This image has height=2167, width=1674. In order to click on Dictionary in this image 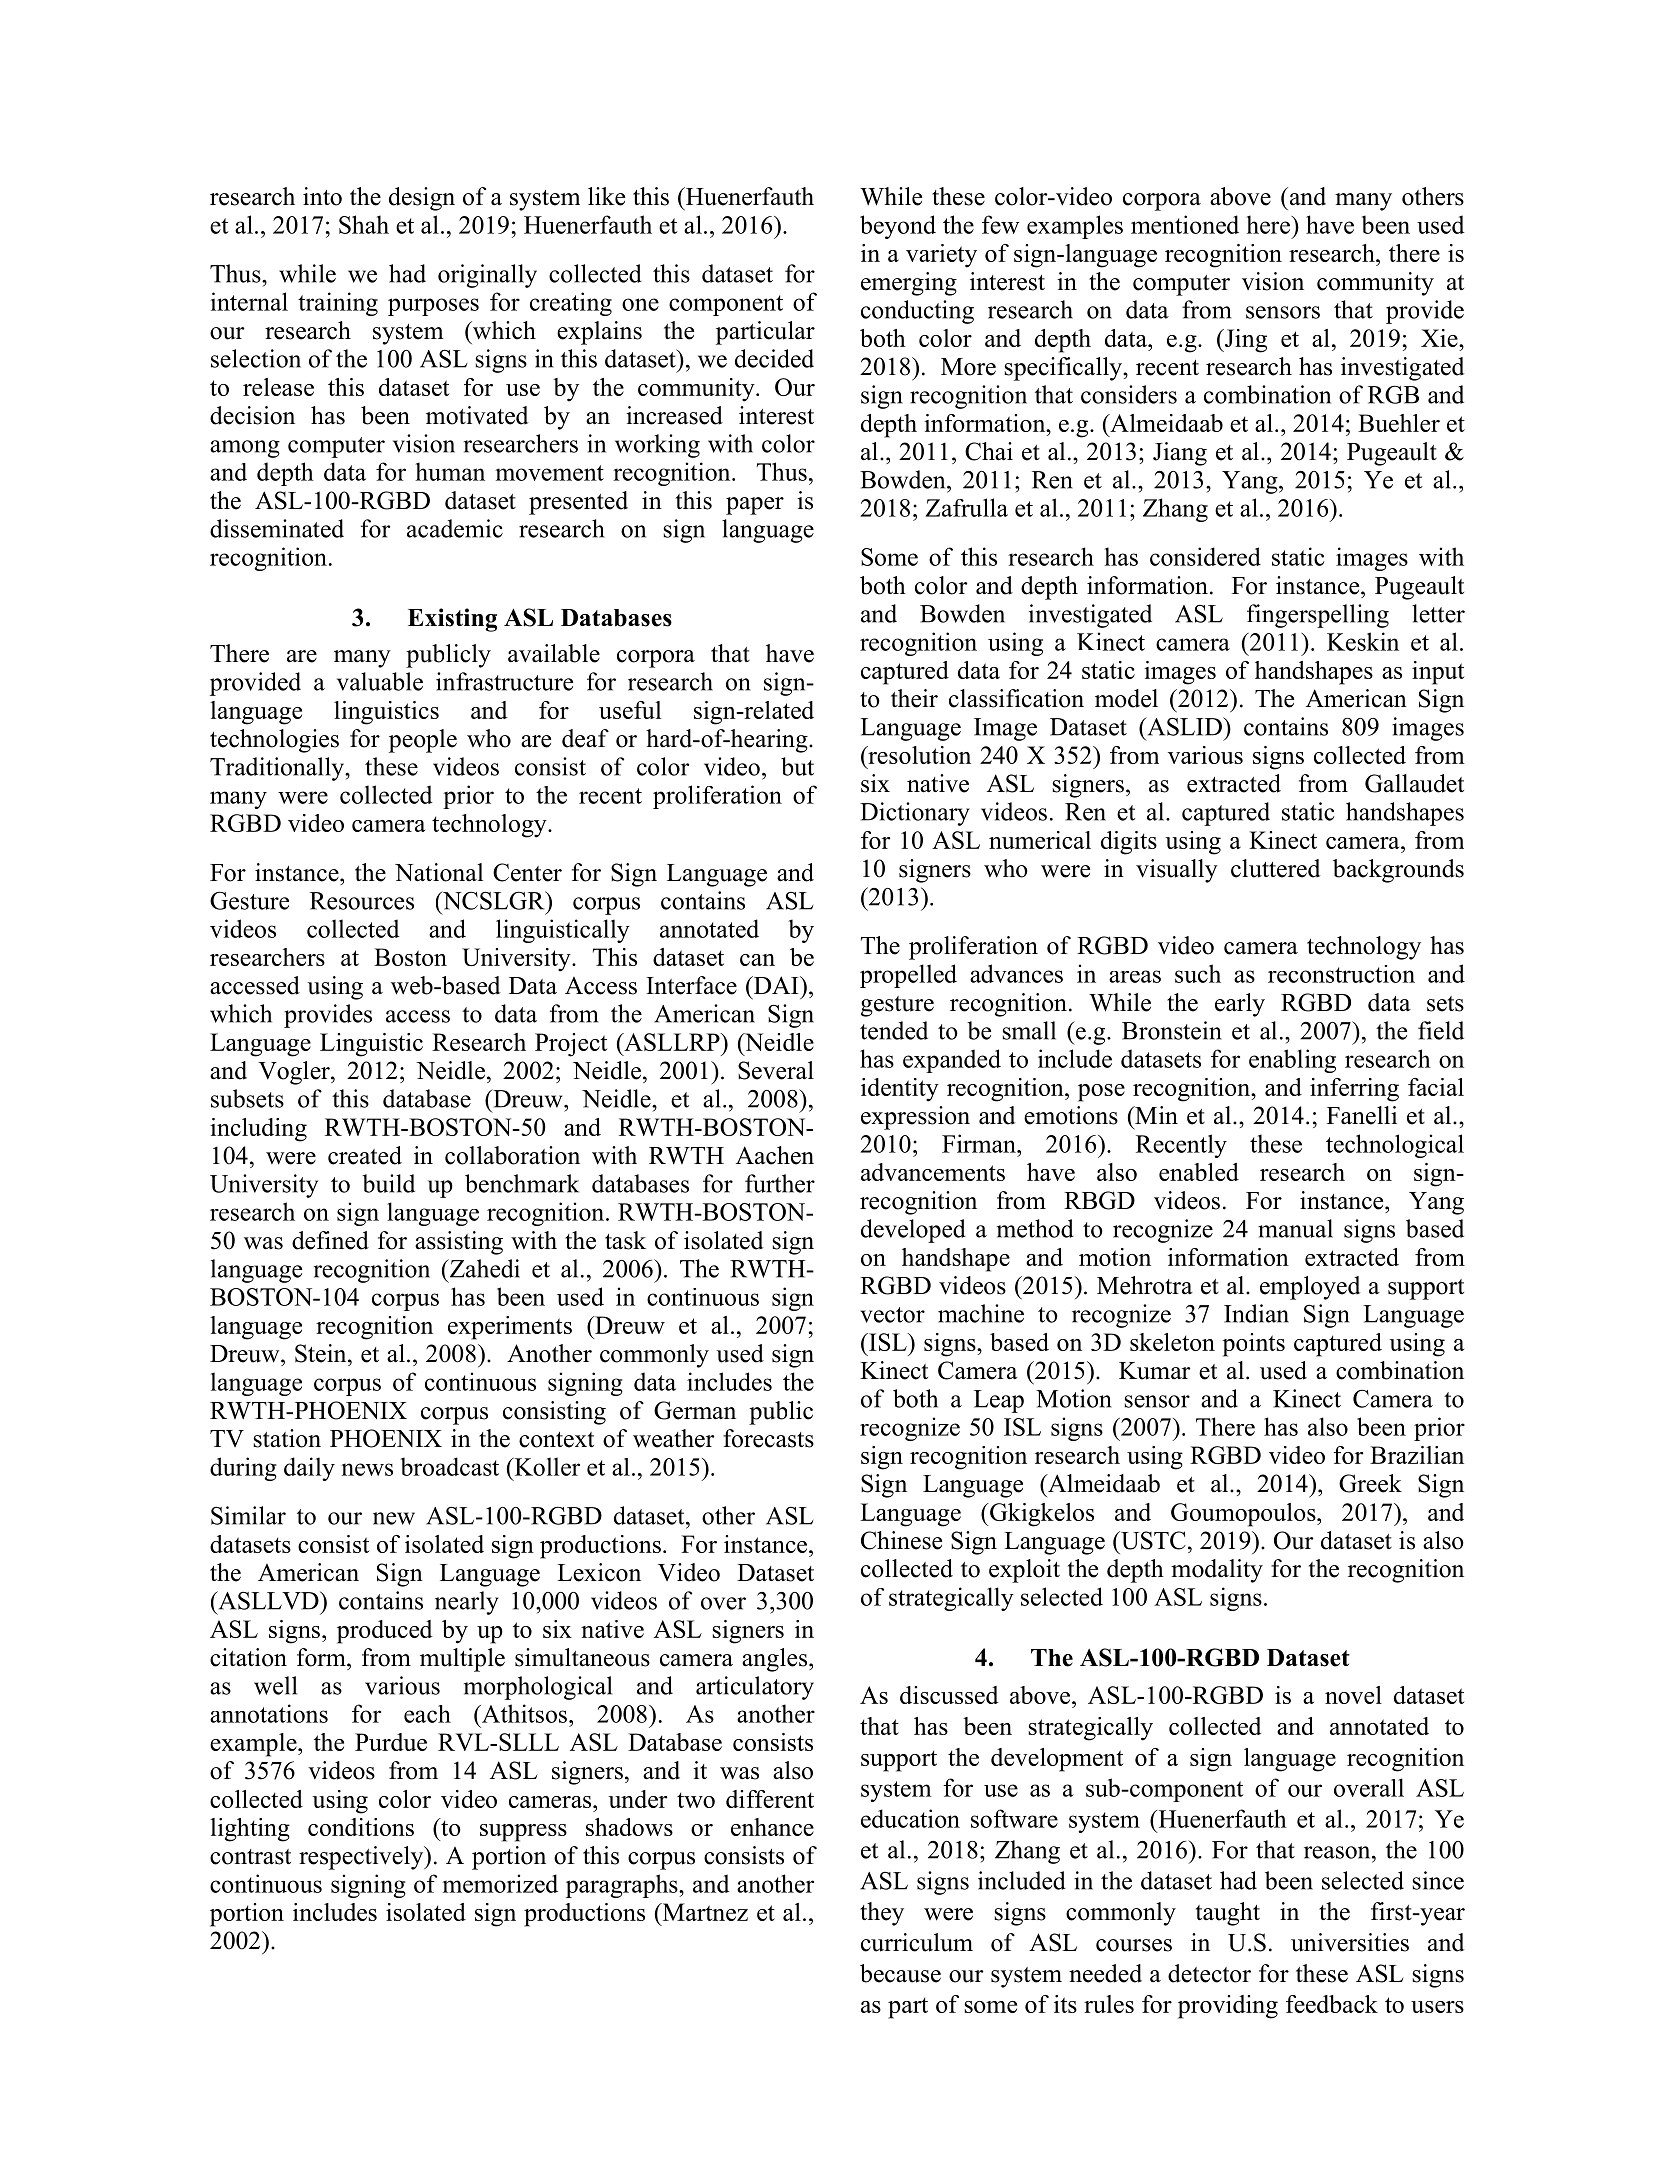, I will do `click(915, 814)`.
